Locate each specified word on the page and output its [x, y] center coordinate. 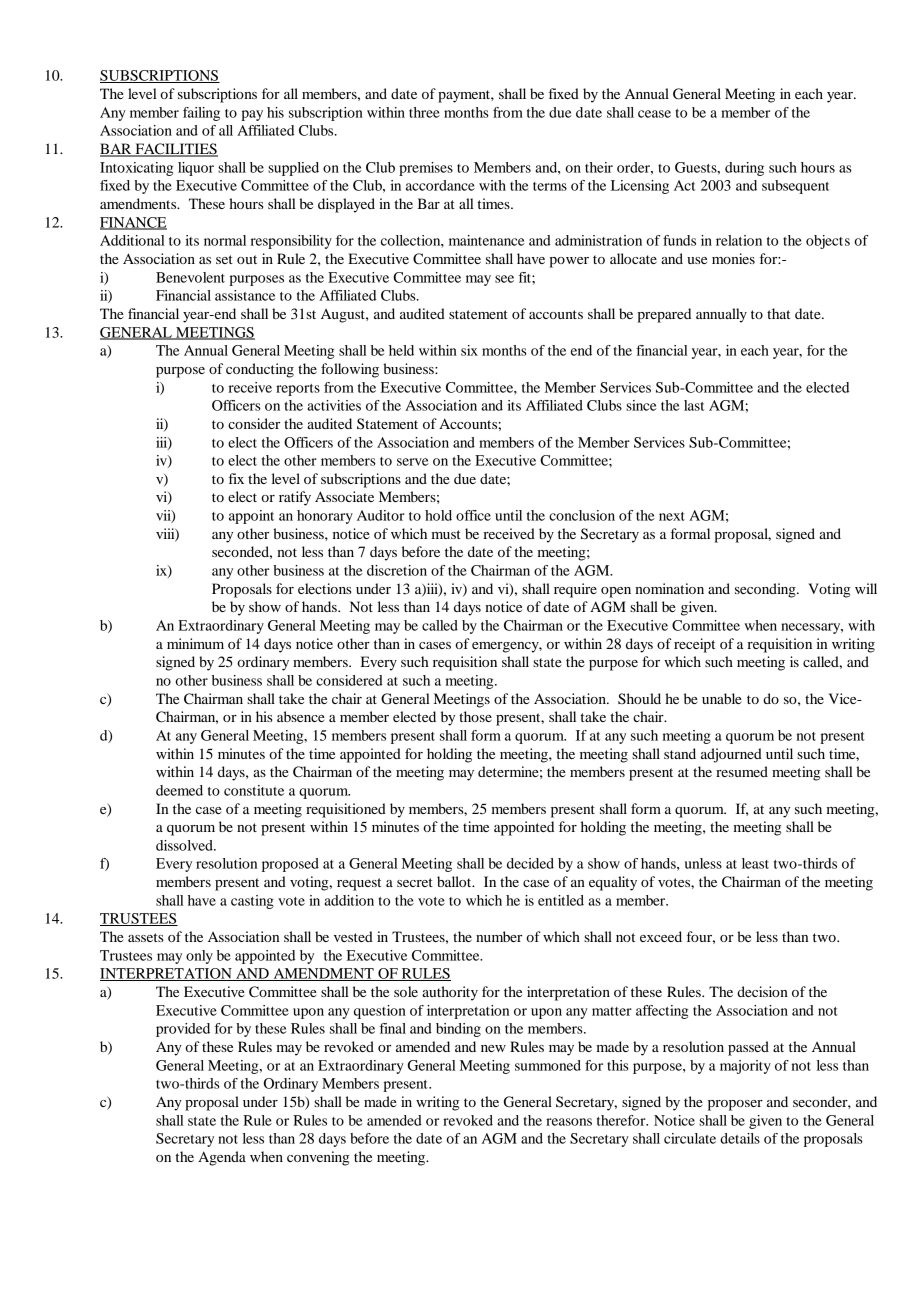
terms [550, 186]
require [575, 590]
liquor [196, 169]
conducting [260, 370]
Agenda [222, 1158]
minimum [195, 643]
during [744, 169]
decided [530, 863]
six [469, 350]
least [755, 863]
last [694, 405]
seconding [766, 590]
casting [252, 902]
